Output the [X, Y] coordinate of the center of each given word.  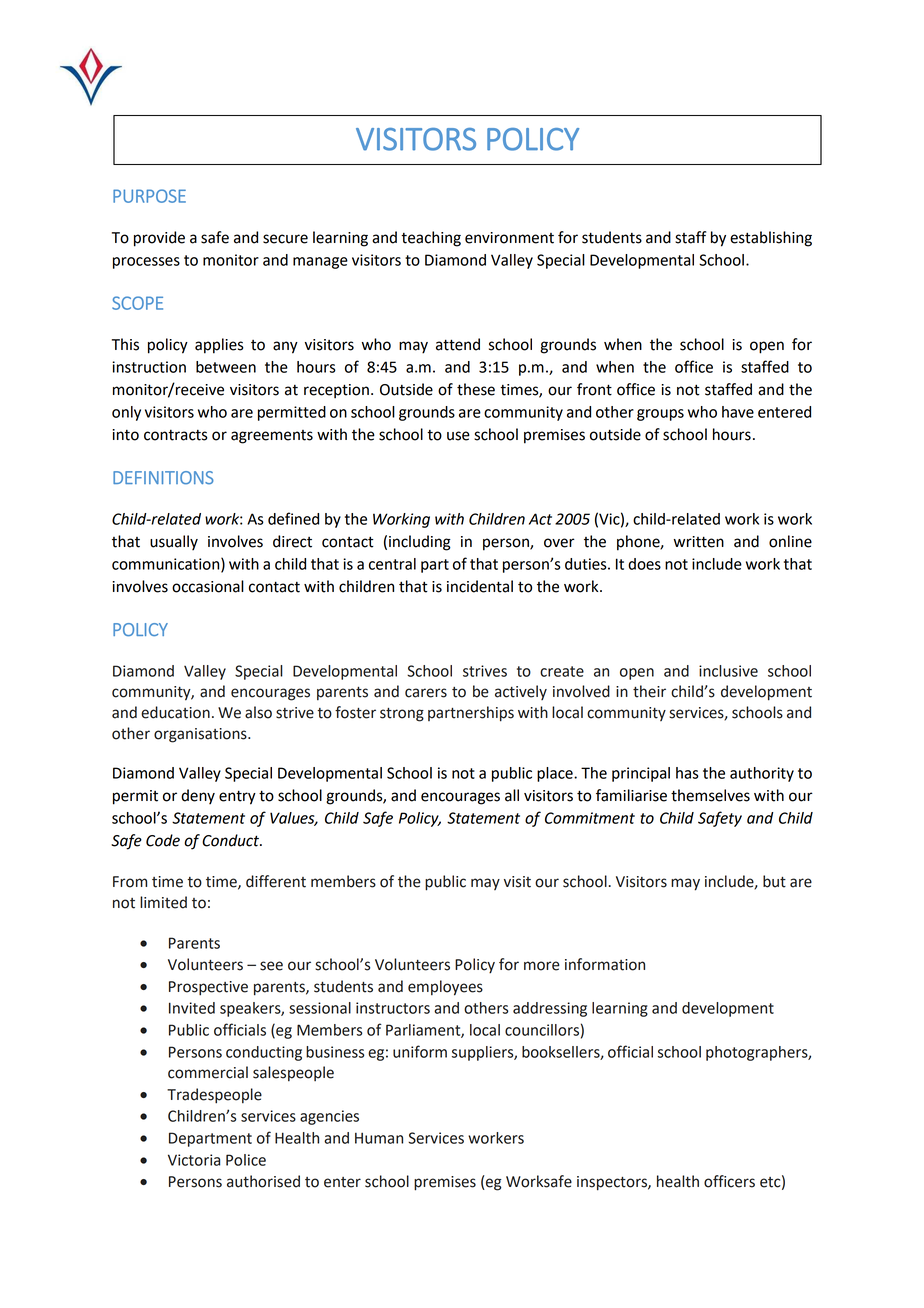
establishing [771, 239]
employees [445, 988]
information [605, 964]
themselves [710, 795]
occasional [208, 586]
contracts [176, 435]
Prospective [208, 988]
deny [198, 796]
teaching [431, 239]
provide [159, 239]
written [699, 542]
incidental [480, 586]
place [556, 774]
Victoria [194, 1160]
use [458, 436]
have [738, 412]
